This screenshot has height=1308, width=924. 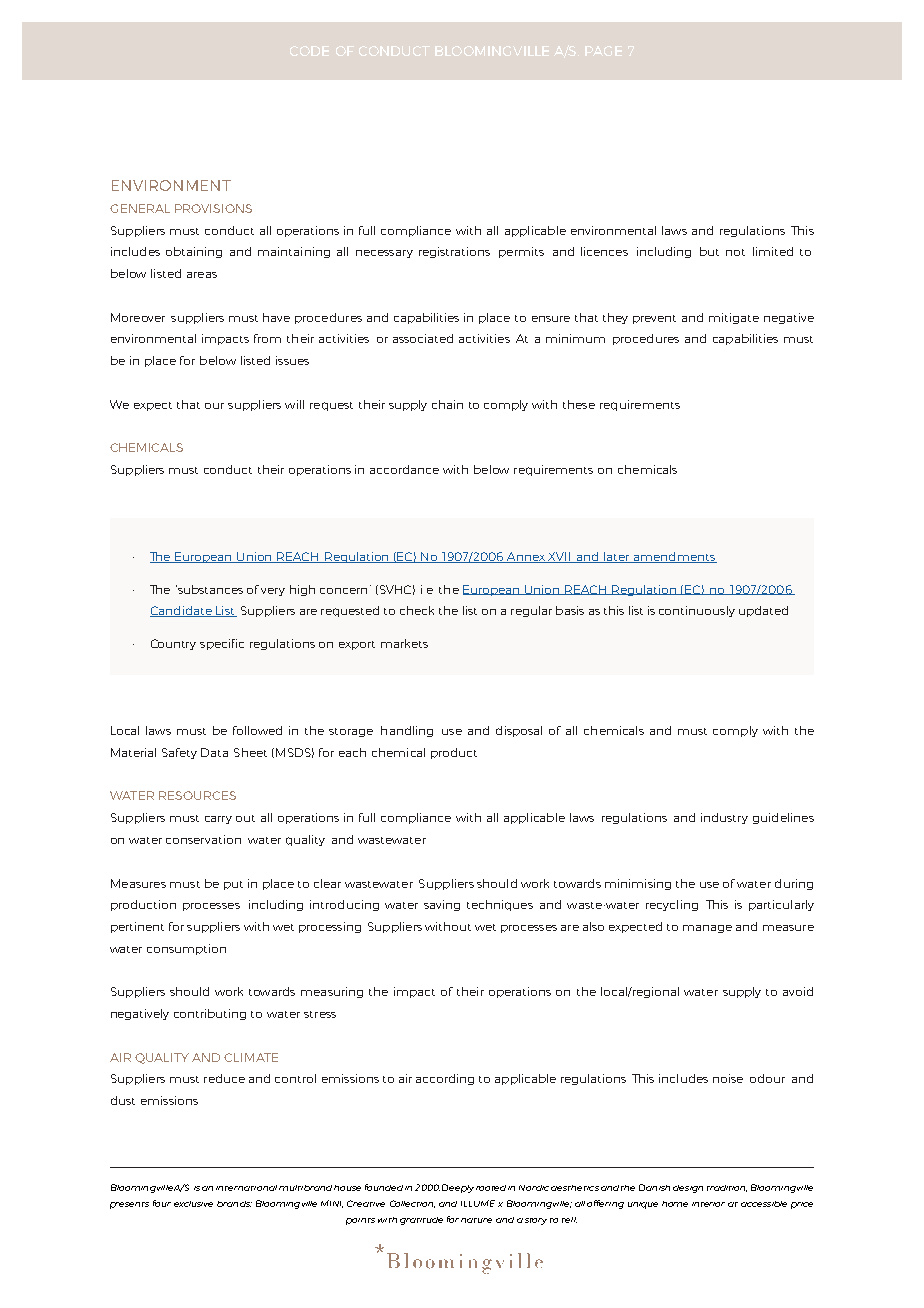 What do you see at coordinates (454, 252) in the screenshot?
I see `registrations` at bounding box center [454, 252].
